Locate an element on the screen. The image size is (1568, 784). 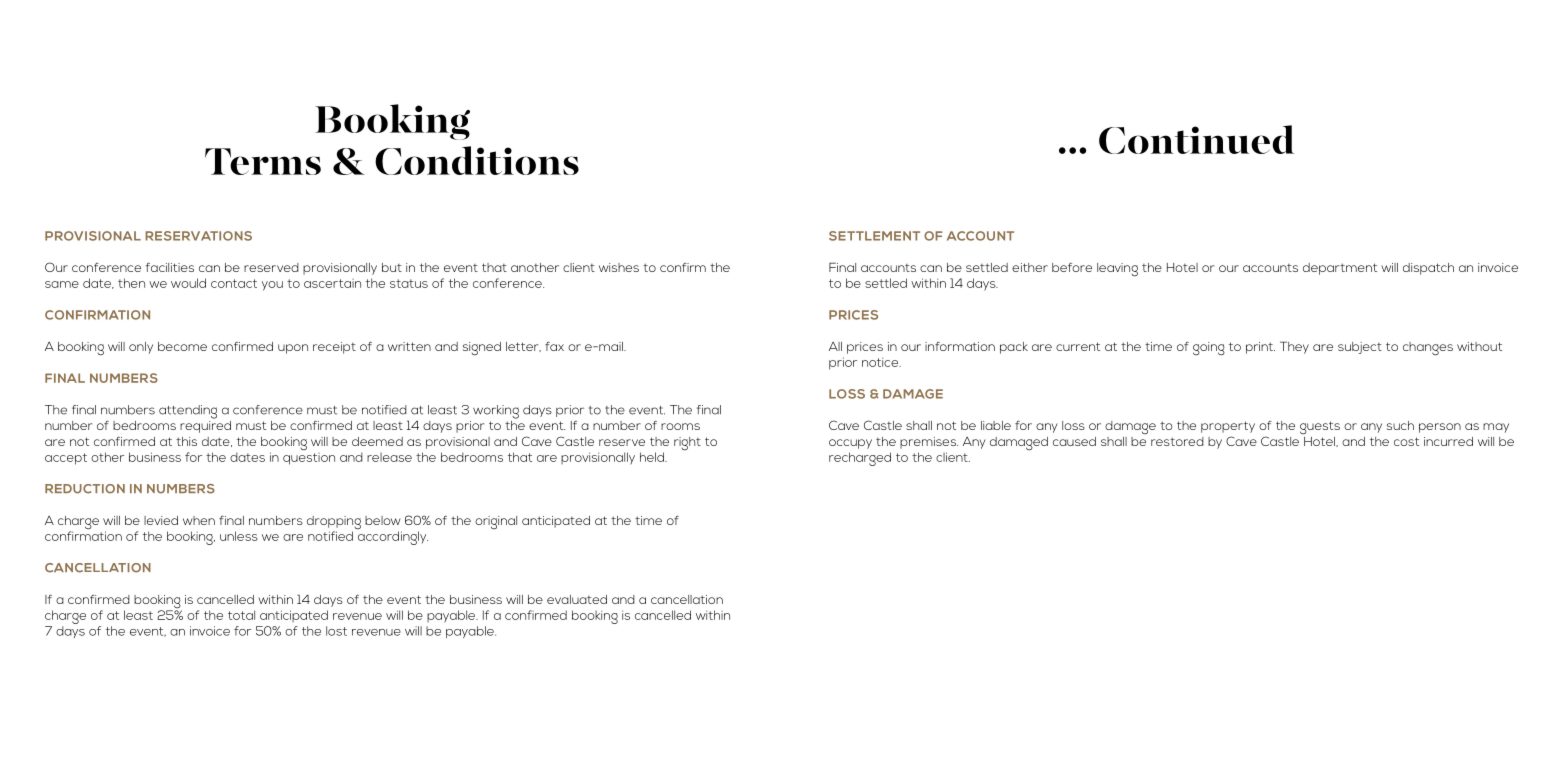
Continued is located at coordinates (1196, 139).
